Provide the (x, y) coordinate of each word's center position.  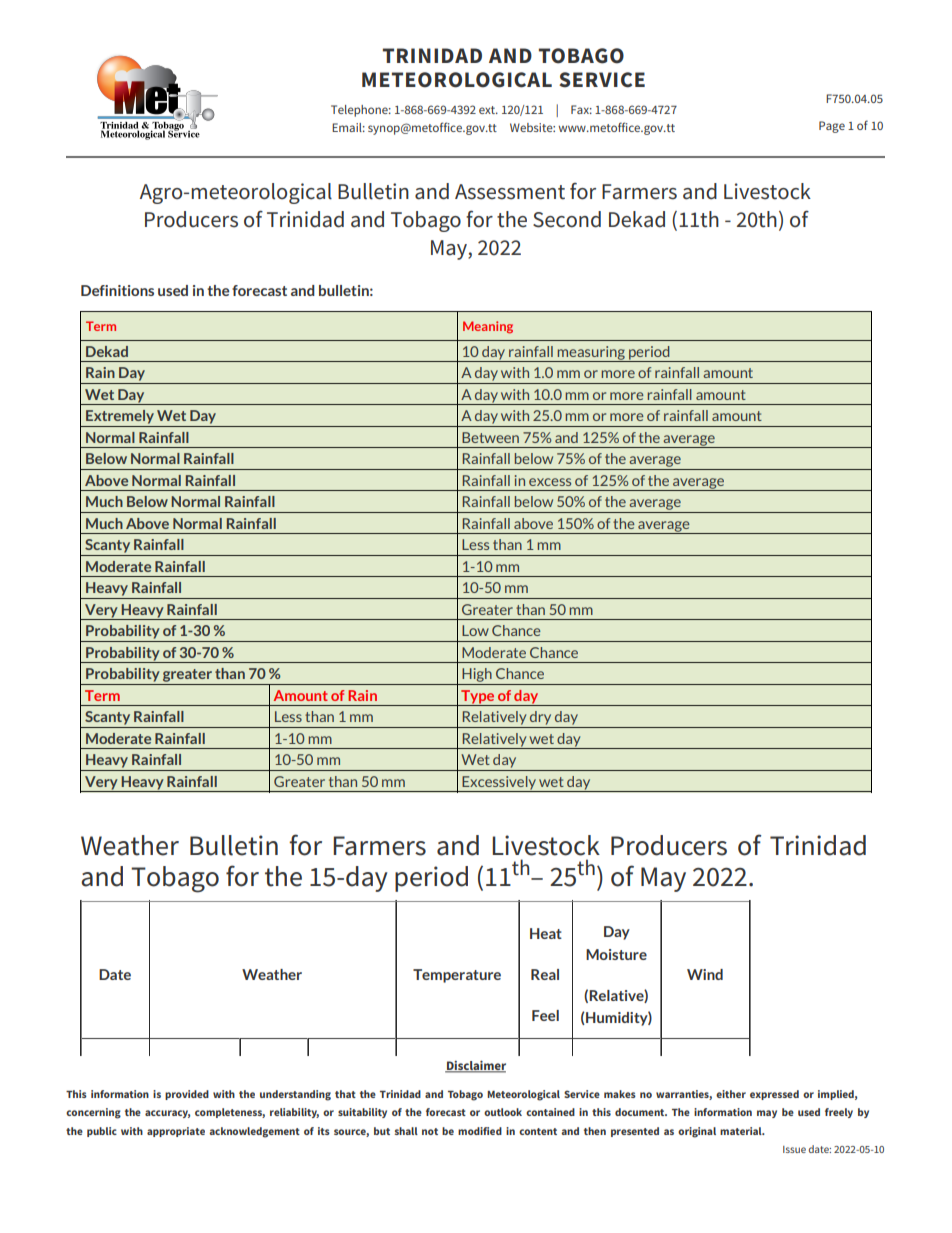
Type (478, 698)
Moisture (616, 954)
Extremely (120, 417)
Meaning (488, 327)
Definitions (117, 290)
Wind (705, 974)
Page (832, 127)
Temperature (457, 976)
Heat (546, 933)
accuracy (167, 1114)
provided (187, 1095)
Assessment (510, 192)
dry (540, 718)
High (477, 675)
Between (490, 437)
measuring (591, 354)
